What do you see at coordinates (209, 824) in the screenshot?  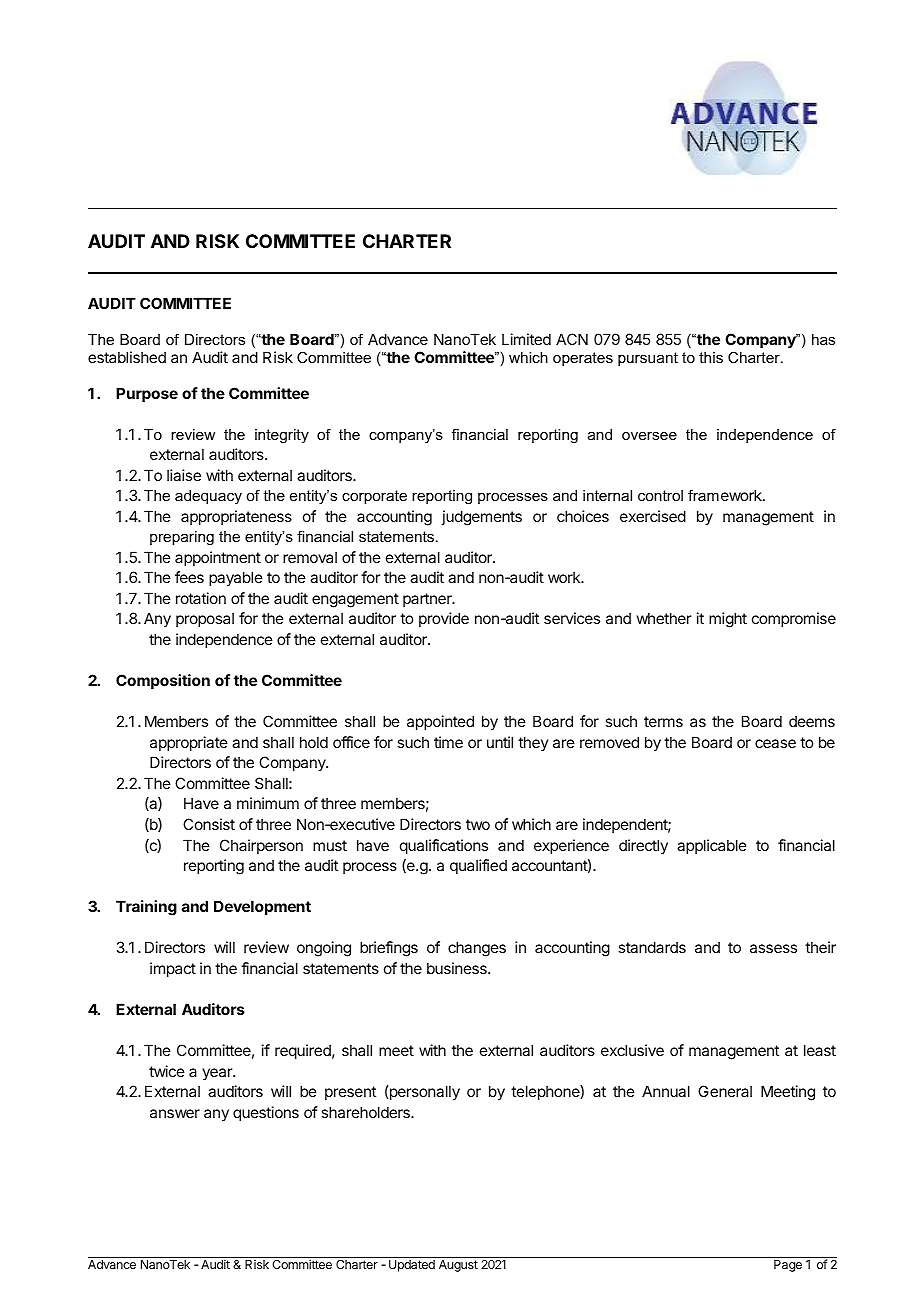 I see `Consist` at bounding box center [209, 824].
